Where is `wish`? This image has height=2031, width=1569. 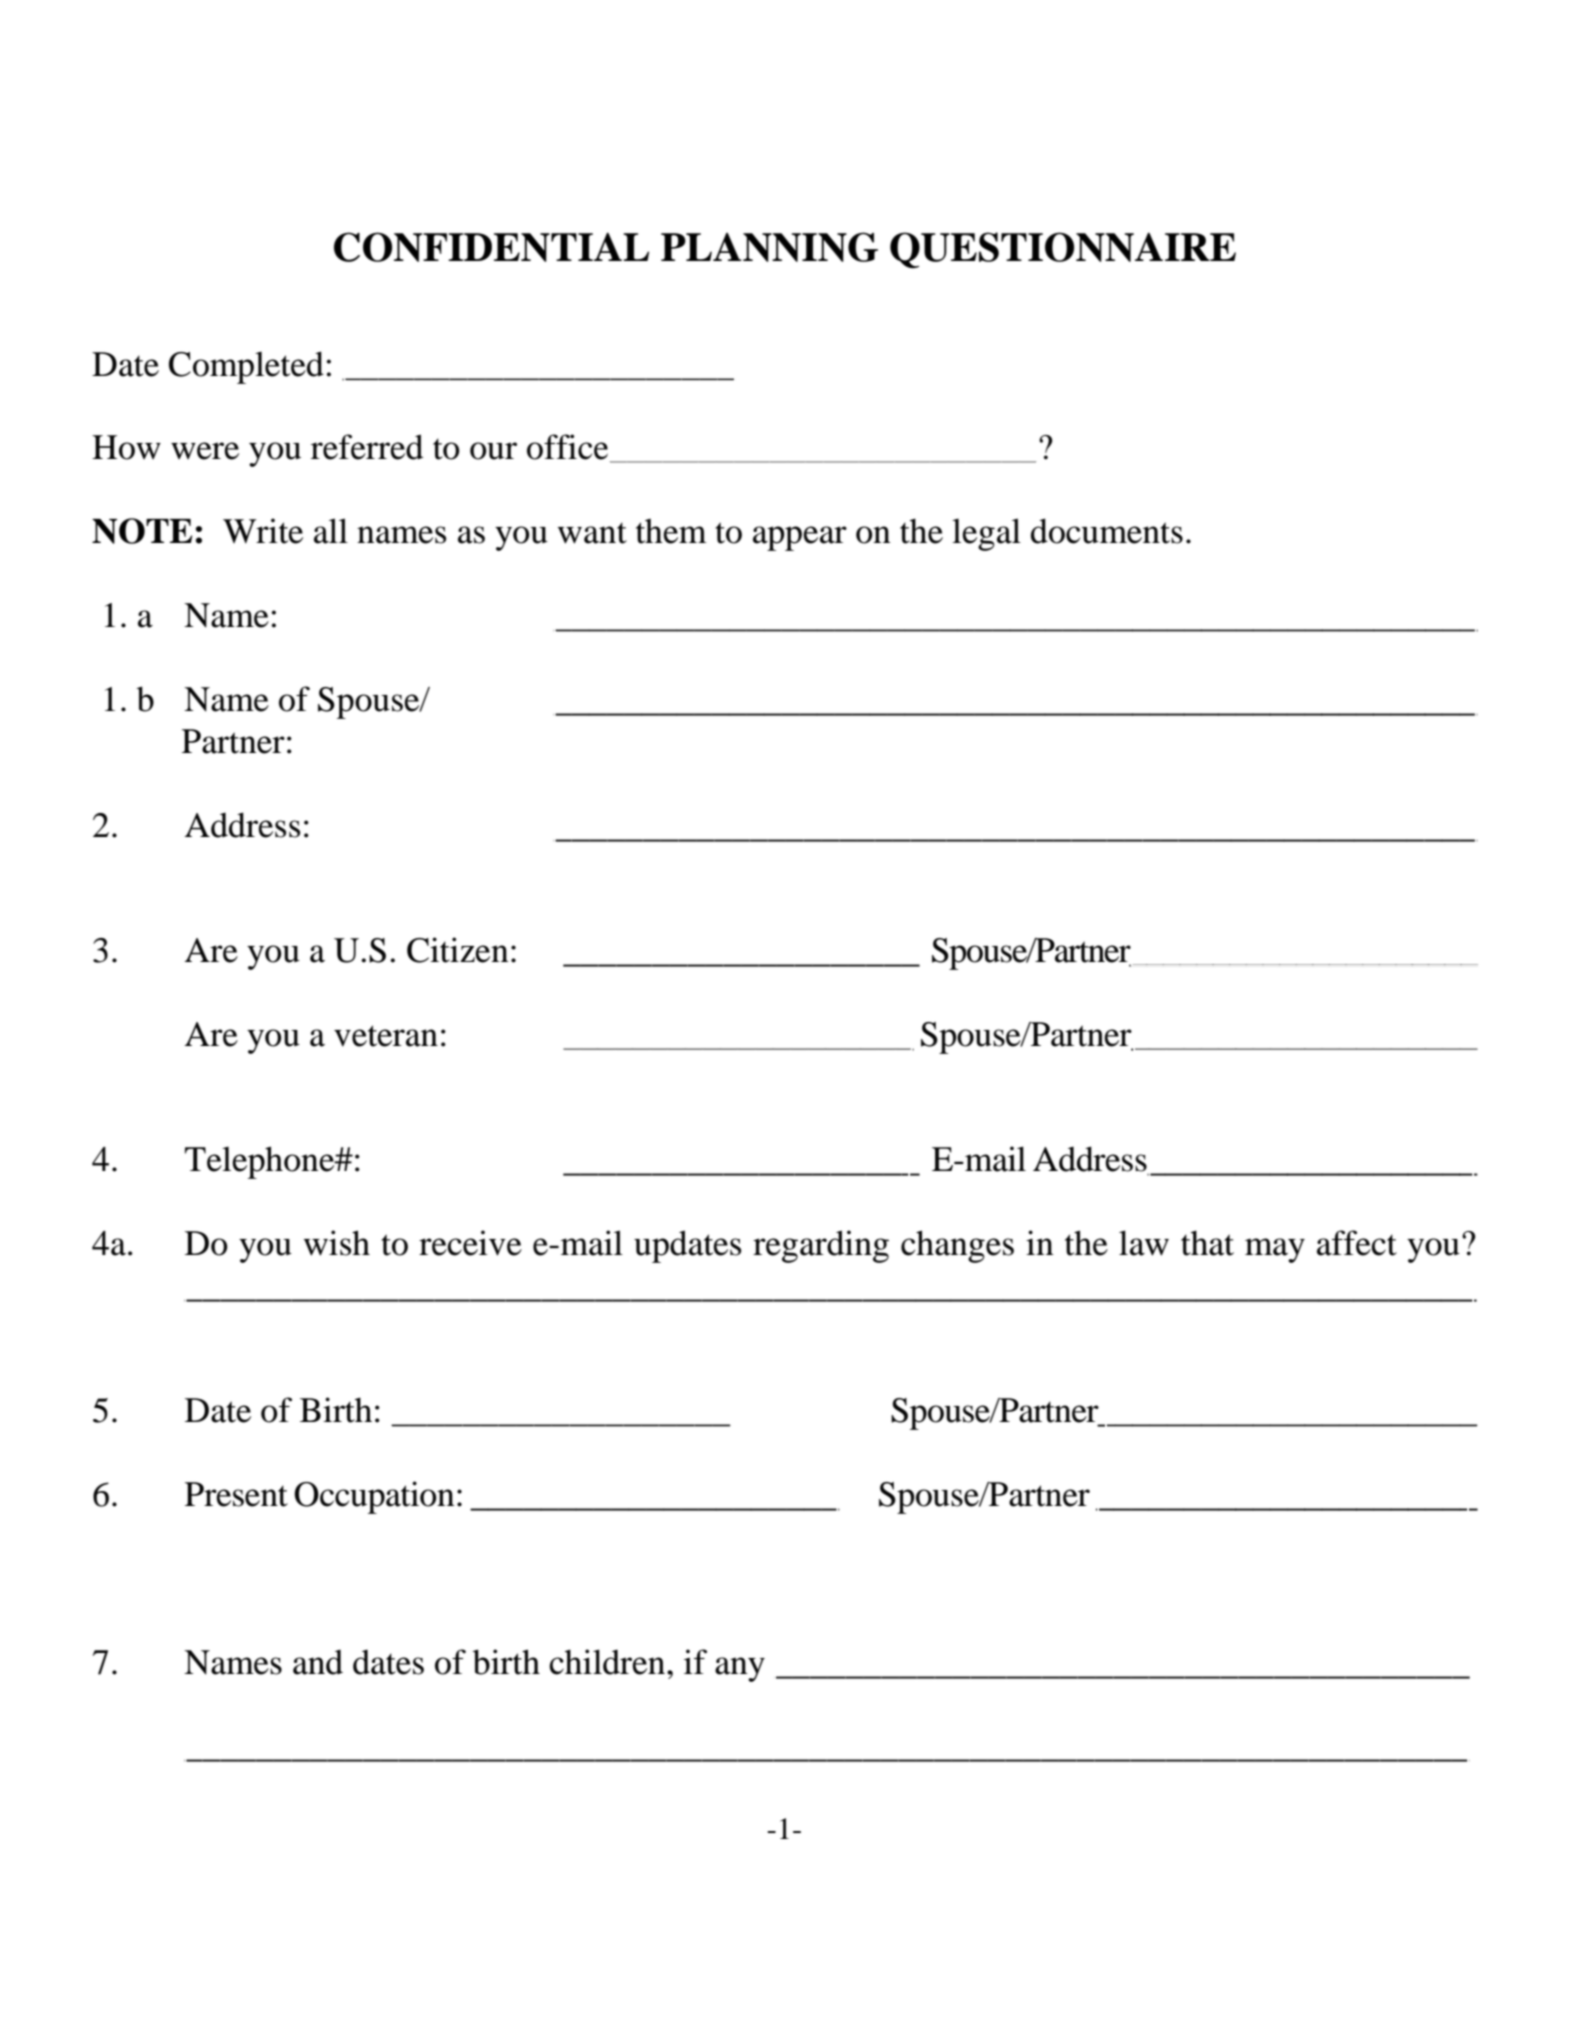 wish is located at coordinates (337, 1243).
